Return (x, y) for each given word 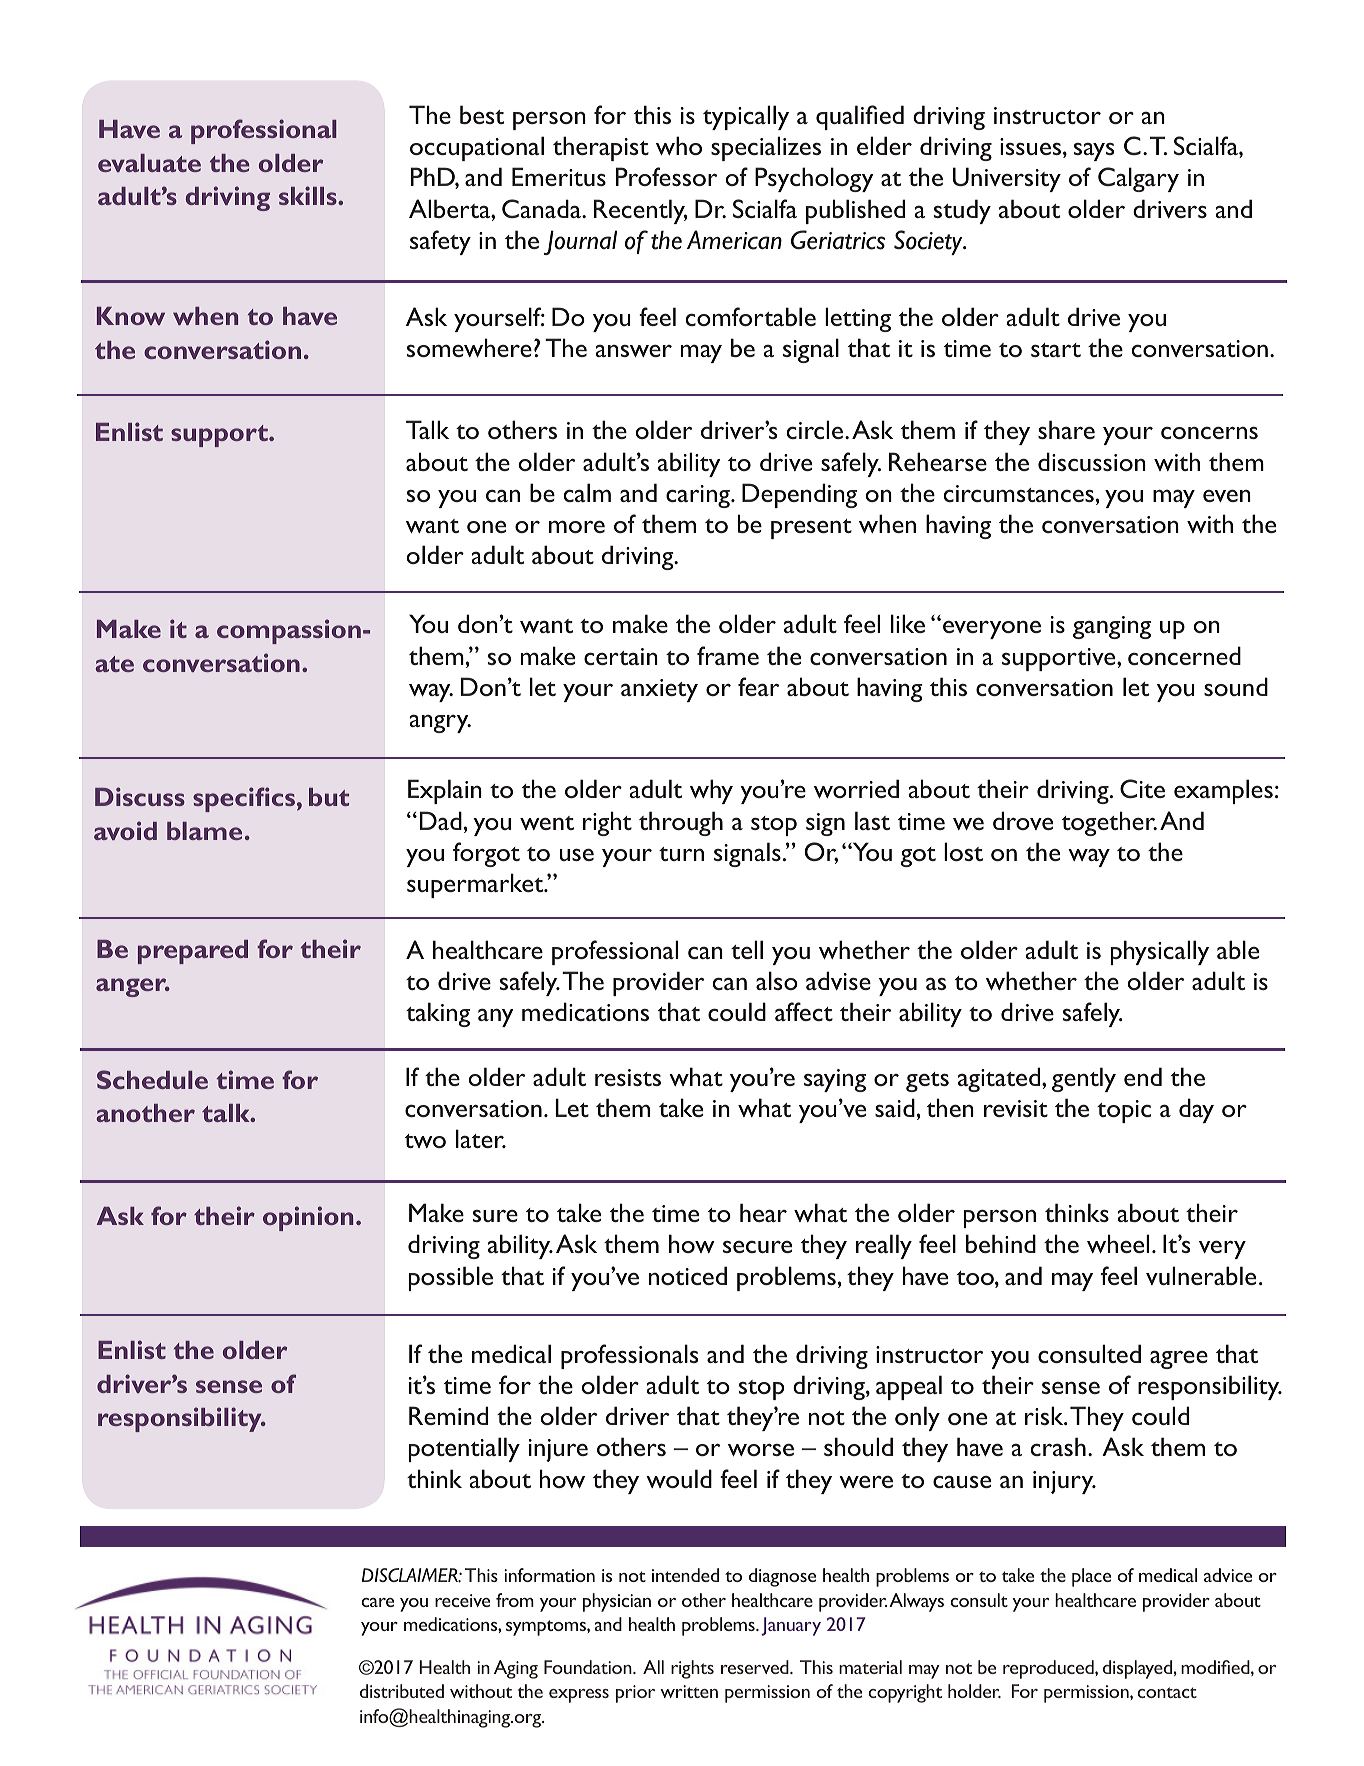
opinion (308, 1218)
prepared (193, 952)
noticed (688, 1275)
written (689, 1691)
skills (309, 195)
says (1094, 152)
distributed (402, 1691)
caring (699, 496)
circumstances (1019, 493)
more (577, 526)
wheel (1118, 1243)
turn (681, 854)
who (679, 145)
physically (1159, 952)
